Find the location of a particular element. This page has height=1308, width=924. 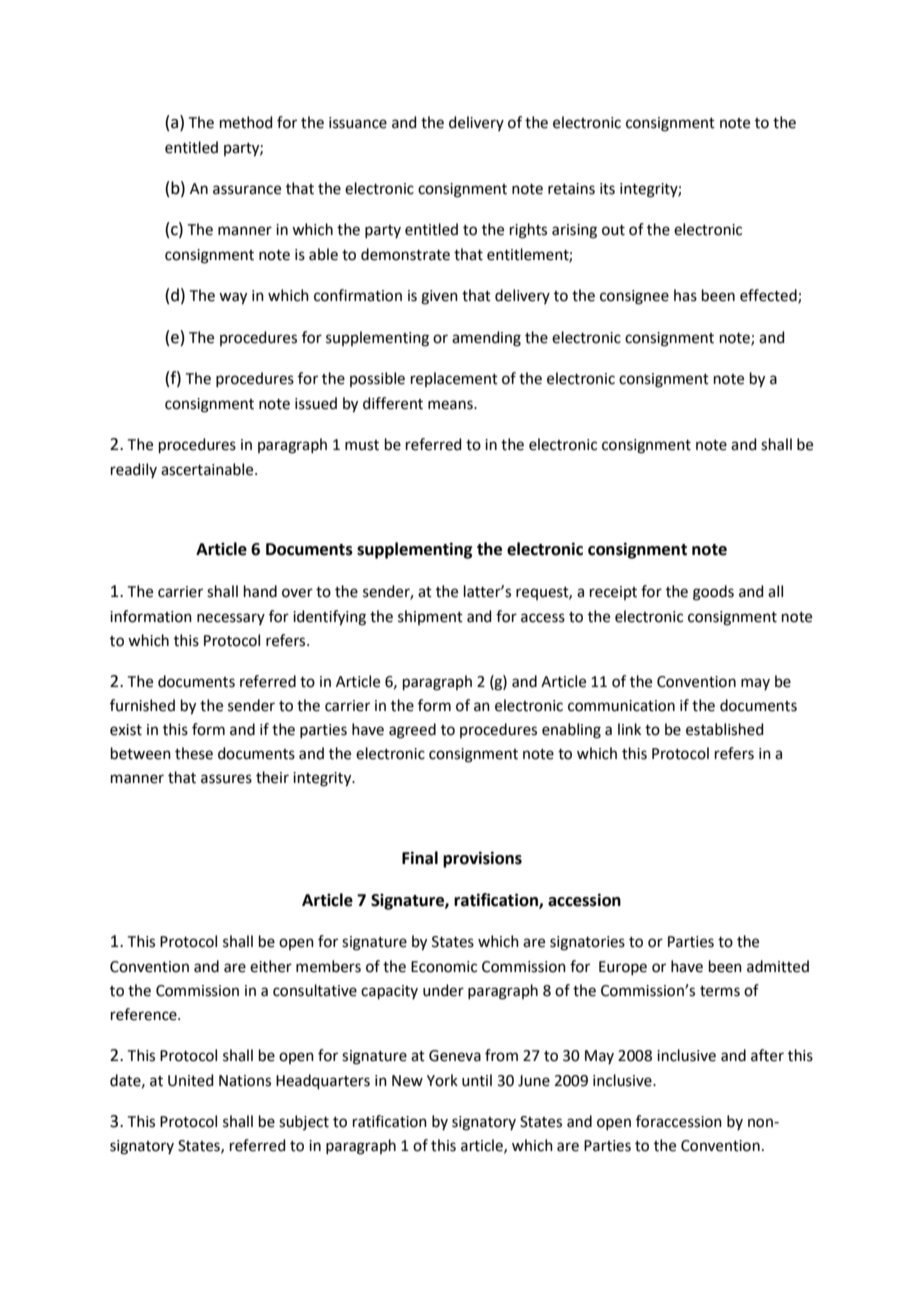

York is located at coordinates (442, 1080).
